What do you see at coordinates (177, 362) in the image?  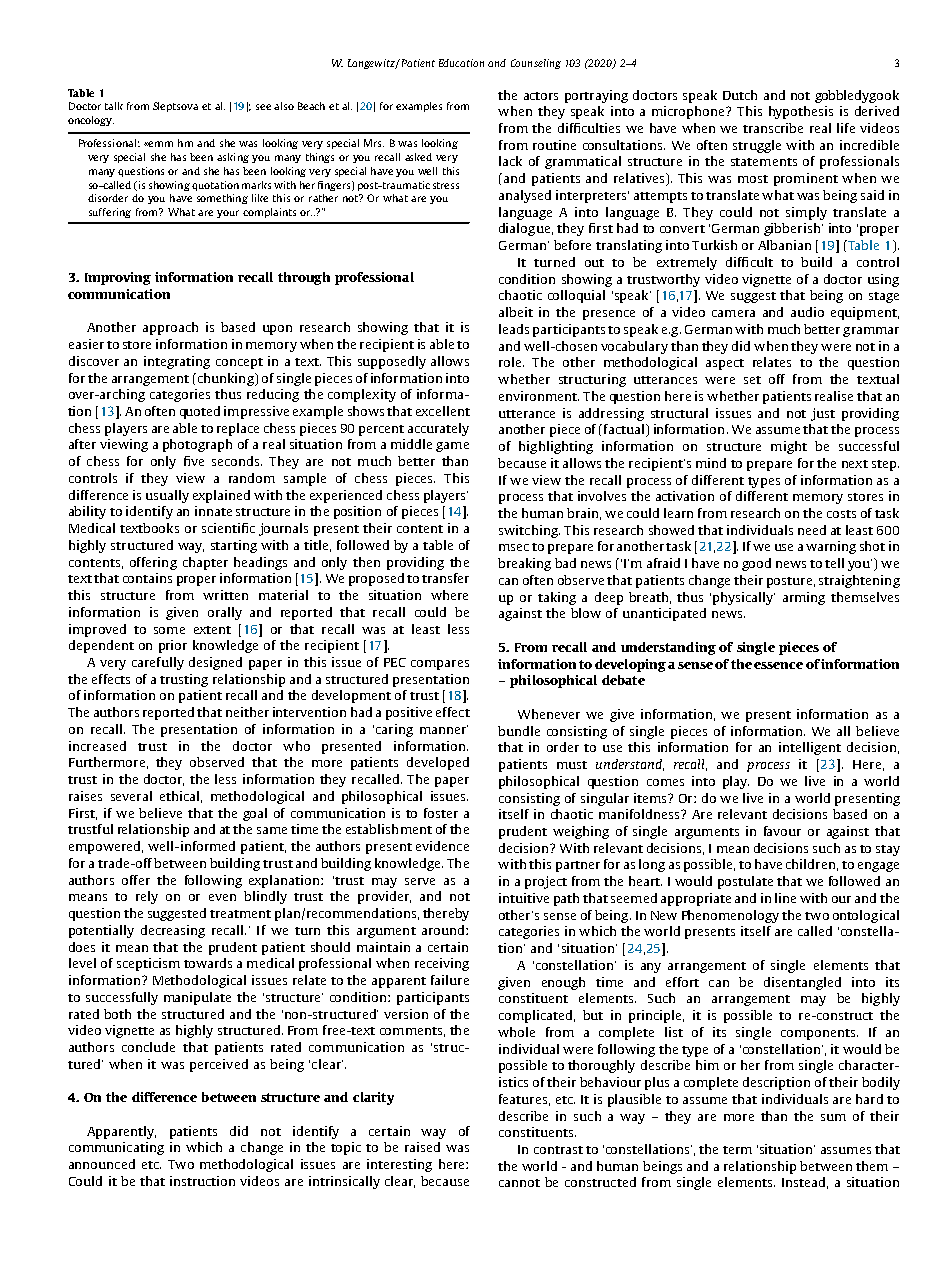 I see `integrating` at bounding box center [177, 362].
